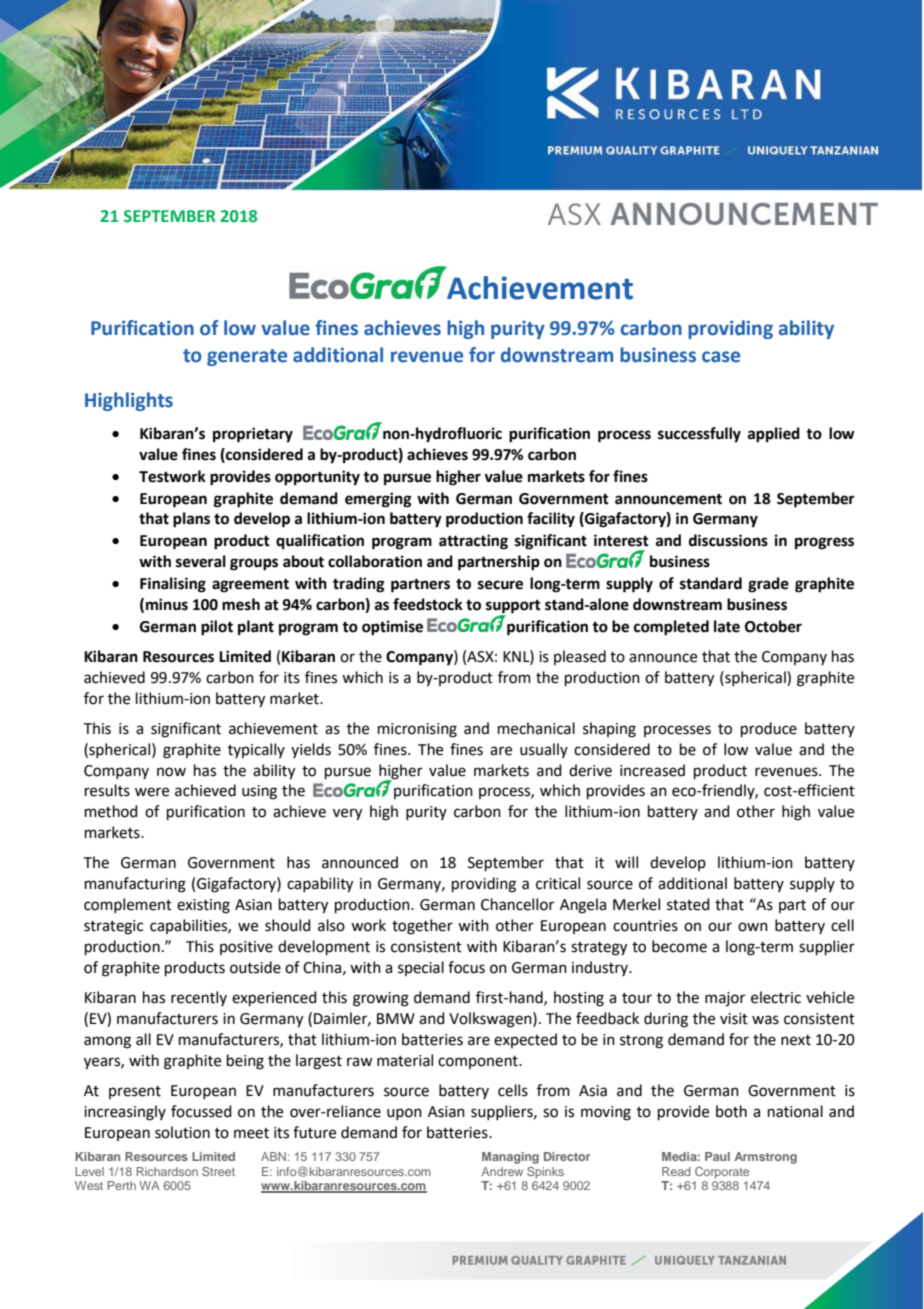  What do you see at coordinates (502, 1171) in the page?
I see `Andrew` at bounding box center [502, 1171].
